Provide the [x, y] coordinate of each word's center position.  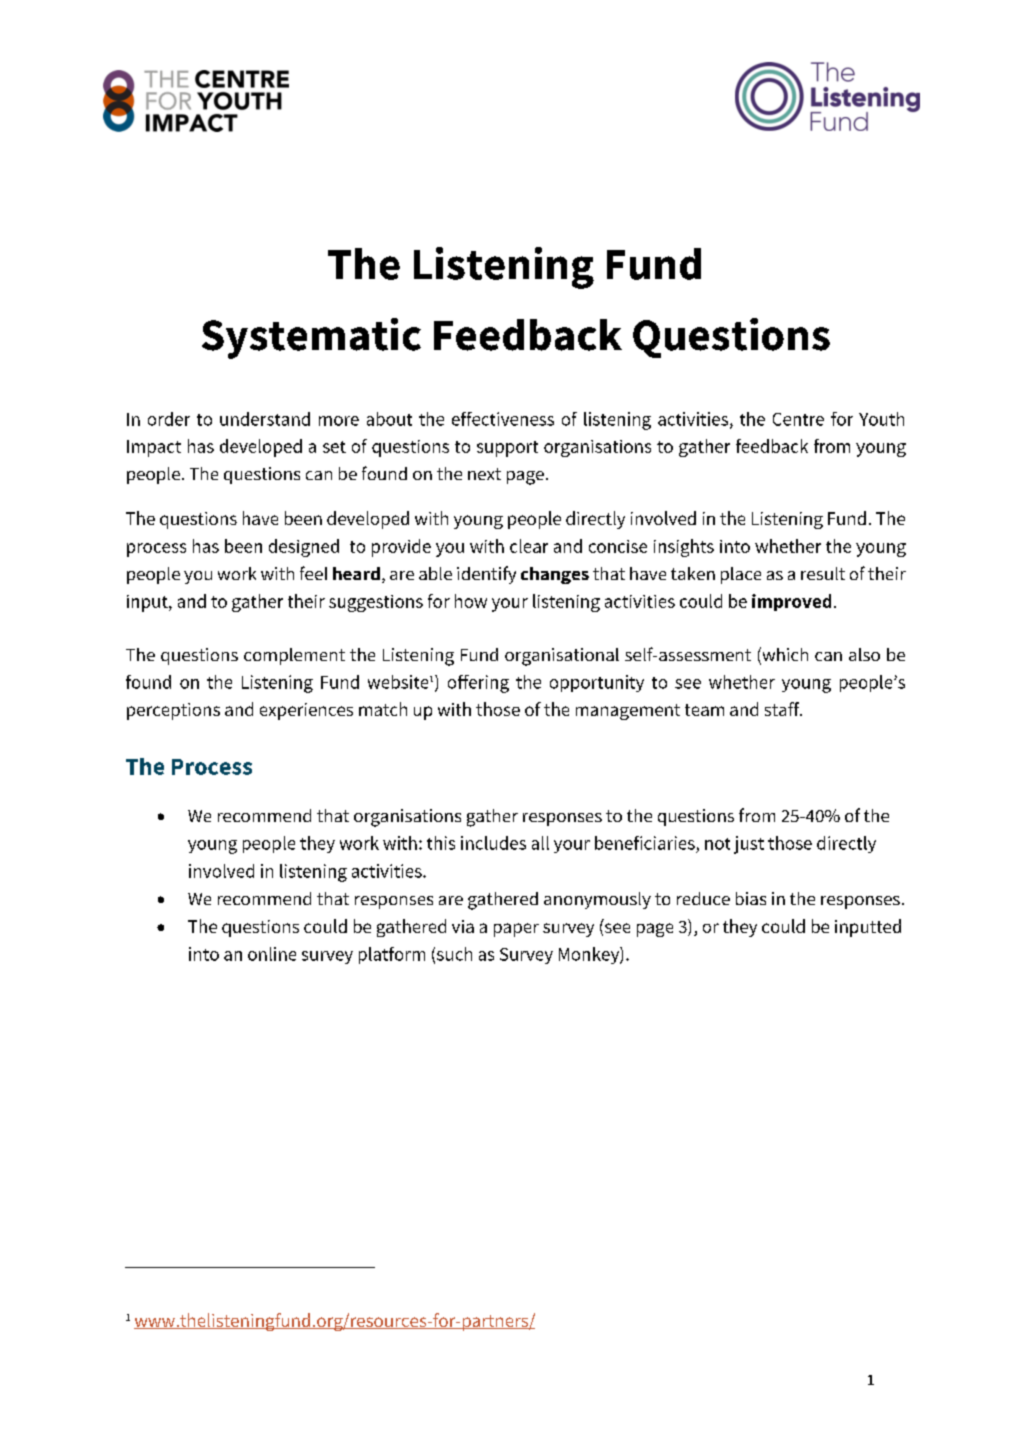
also [864, 654]
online [272, 954]
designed [304, 548]
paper [516, 930]
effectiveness [503, 419]
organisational [562, 657]
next [484, 474]
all [540, 843]
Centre [798, 419]
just [749, 845]
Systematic [311, 338]
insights [684, 548]
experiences [306, 711]
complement [294, 656]
